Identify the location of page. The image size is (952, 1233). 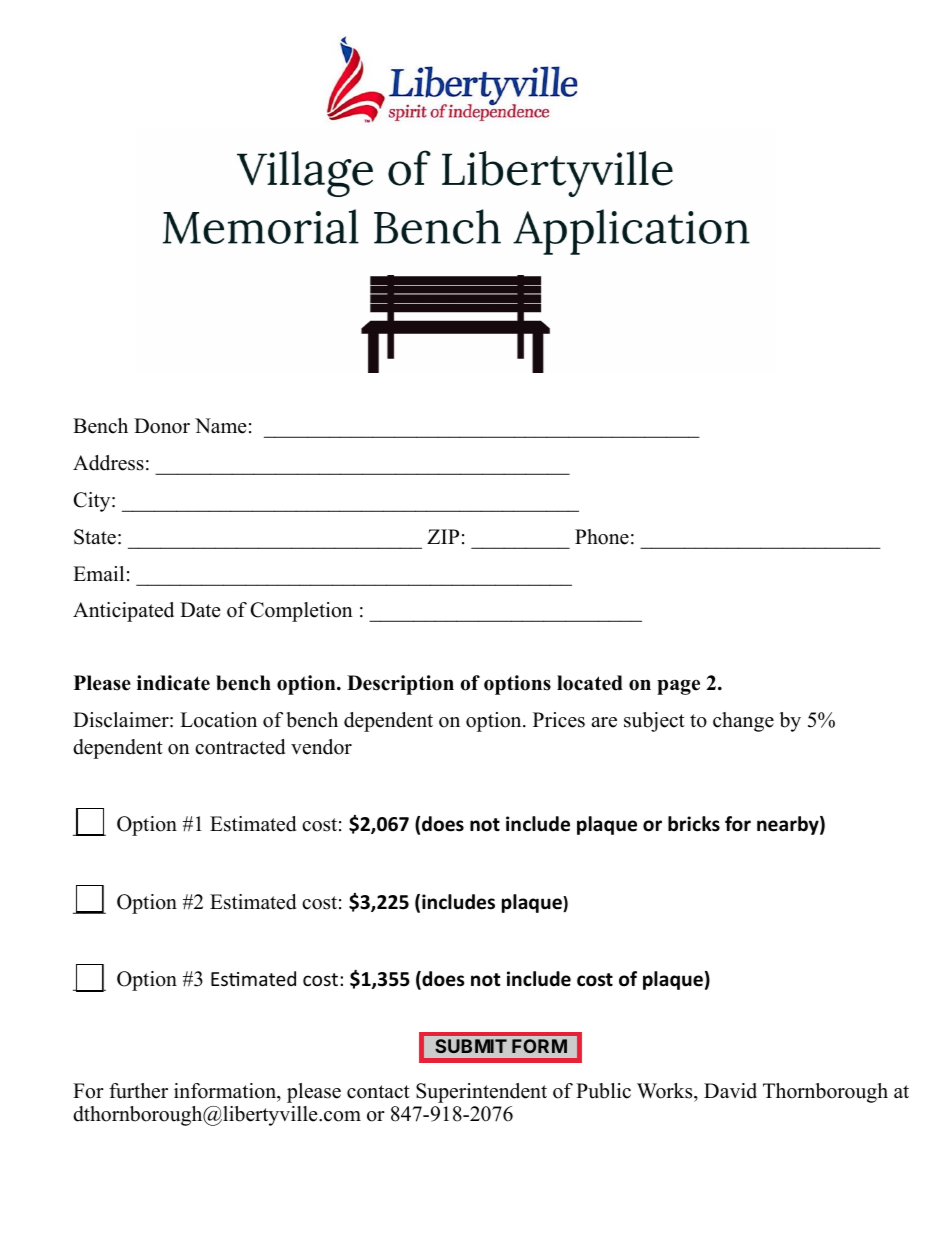
(678, 687).
